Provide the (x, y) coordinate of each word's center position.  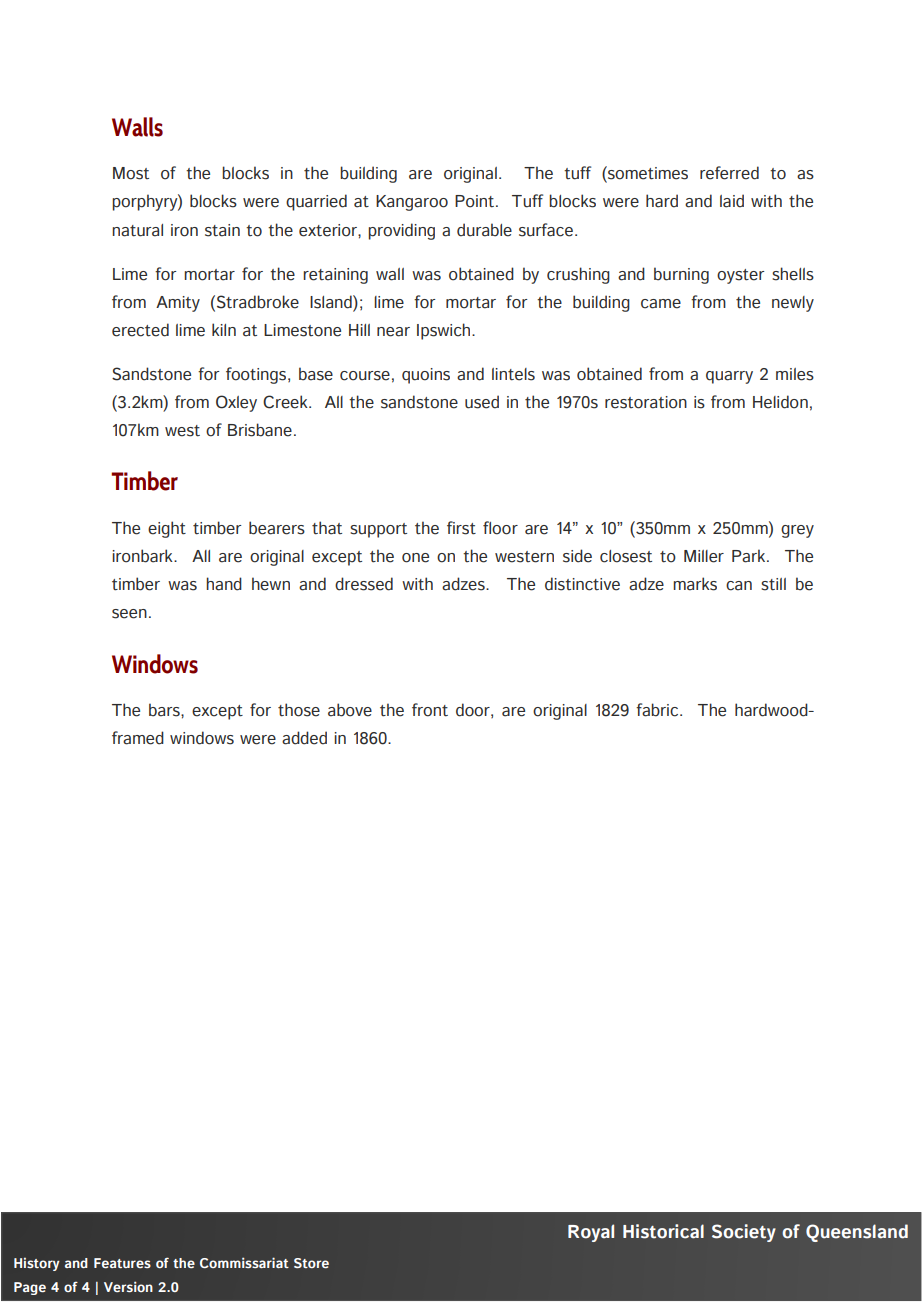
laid (732, 201)
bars (165, 710)
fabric (658, 710)
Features (122, 1263)
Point (476, 201)
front (430, 710)
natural (137, 230)
